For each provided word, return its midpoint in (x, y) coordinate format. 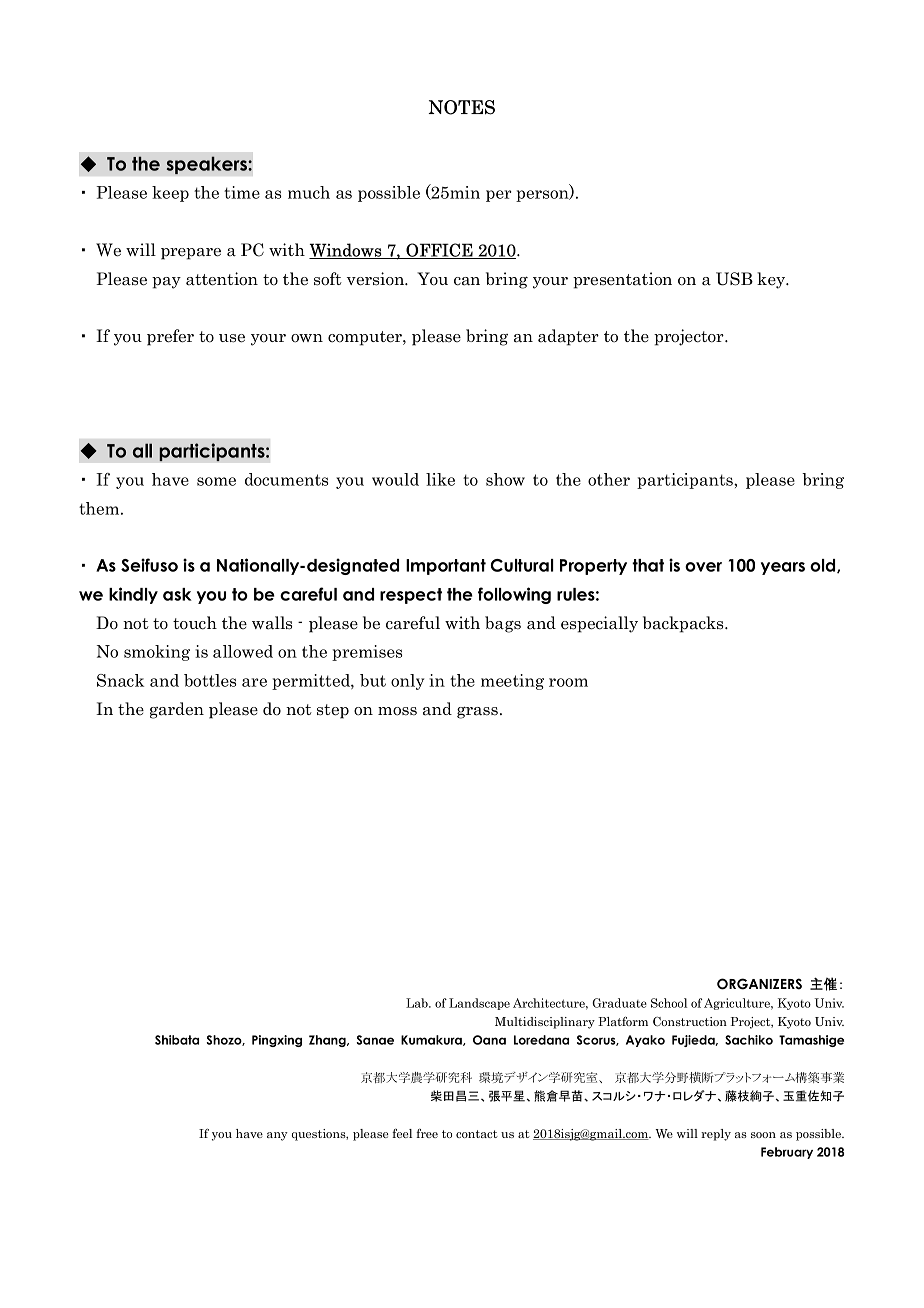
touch (195, 623)
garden (177, 710)
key (772, 280)
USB (734, 279)
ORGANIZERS (759, 984)
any (277, 1136)
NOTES (461, 107)
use (232, 338)
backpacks (684, 624)
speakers (207, 165)
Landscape (479, 1004)
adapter (568, 337)
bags (503, 624)
